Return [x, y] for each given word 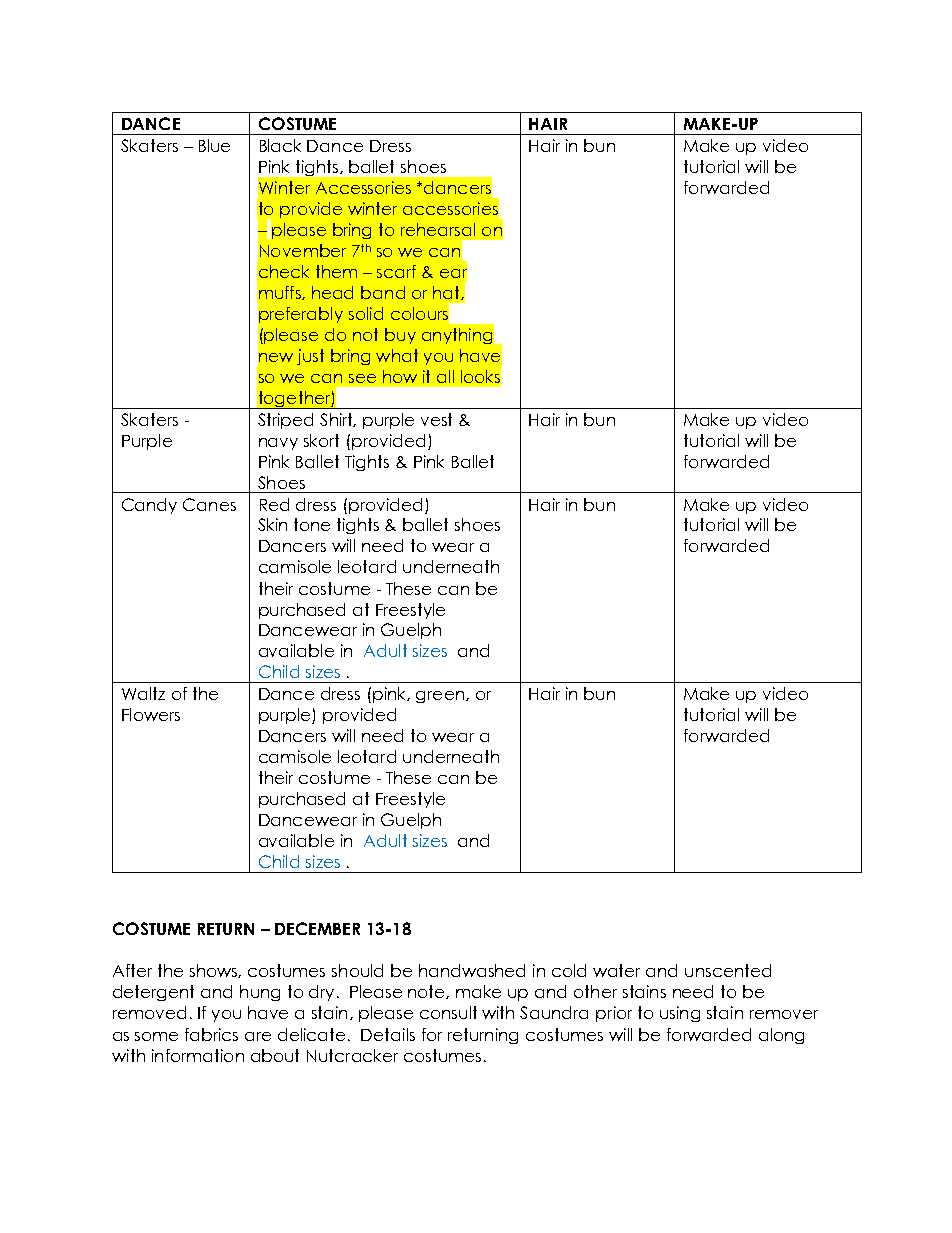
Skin [272, 524]
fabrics [211, 1034]
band [383, 292]
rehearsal [438, 229]
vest [436, 419]
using [680, 1014]
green [440, 697]
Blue [214, 145]
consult [448, 1012]
